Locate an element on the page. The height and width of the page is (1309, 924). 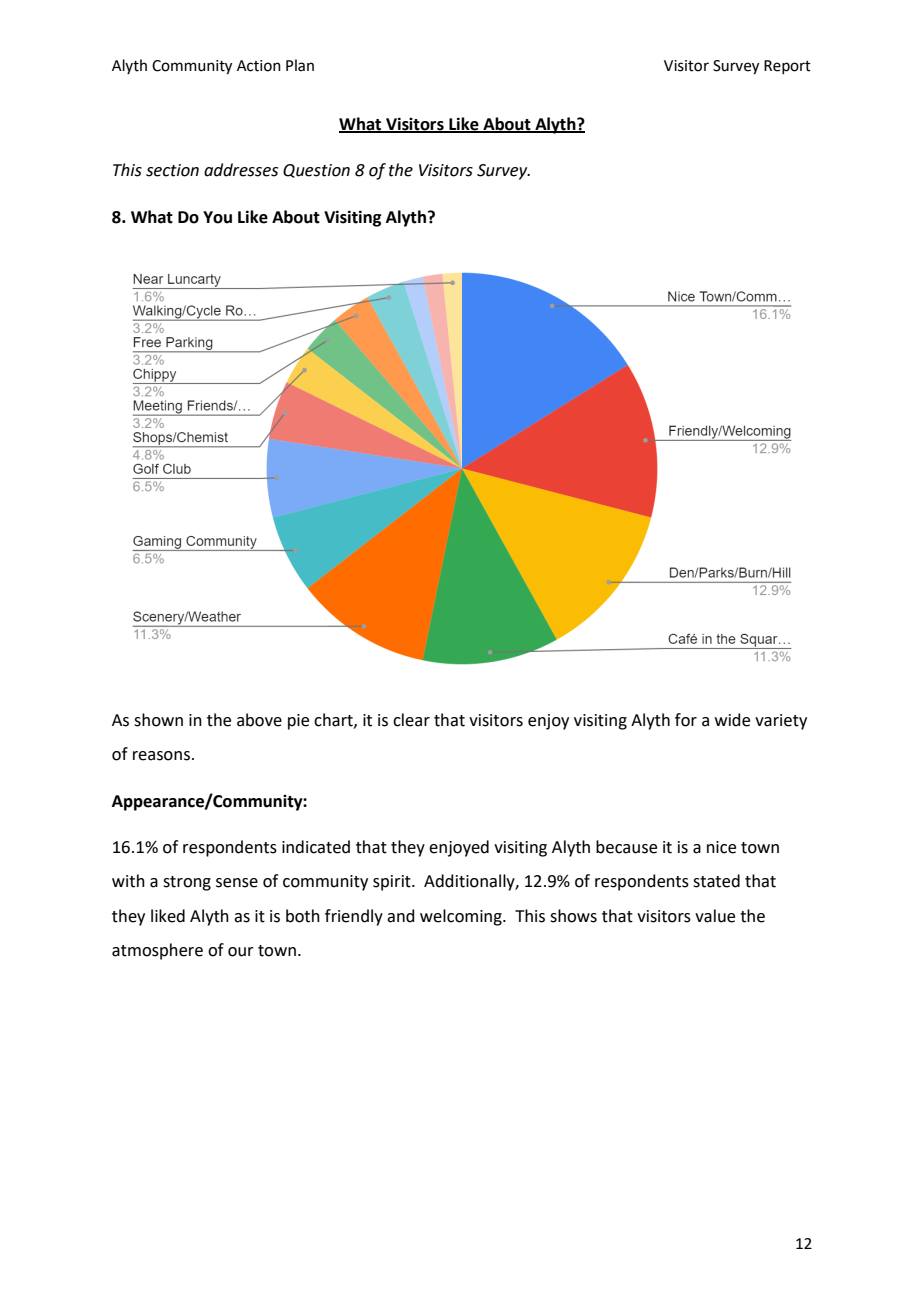
Report is located at coordinates (787, 67).
